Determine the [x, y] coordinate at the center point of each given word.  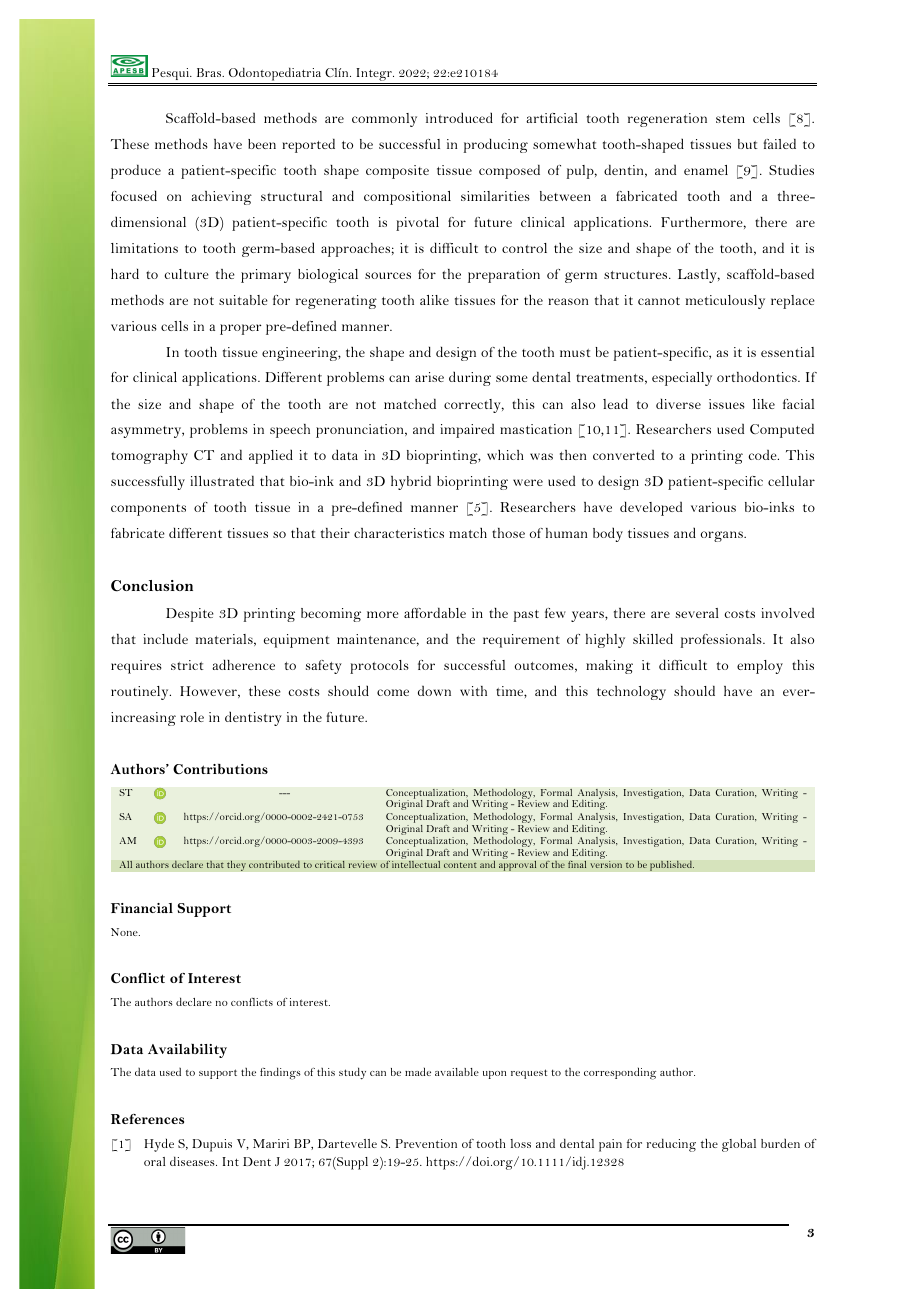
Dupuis [212, 1145]
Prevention [426, 1143]
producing [496, 145]
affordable [435, 613]
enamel [706, 170]
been [262, 144]
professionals [722, 641]
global [739, 1145]
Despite [190, 615]
